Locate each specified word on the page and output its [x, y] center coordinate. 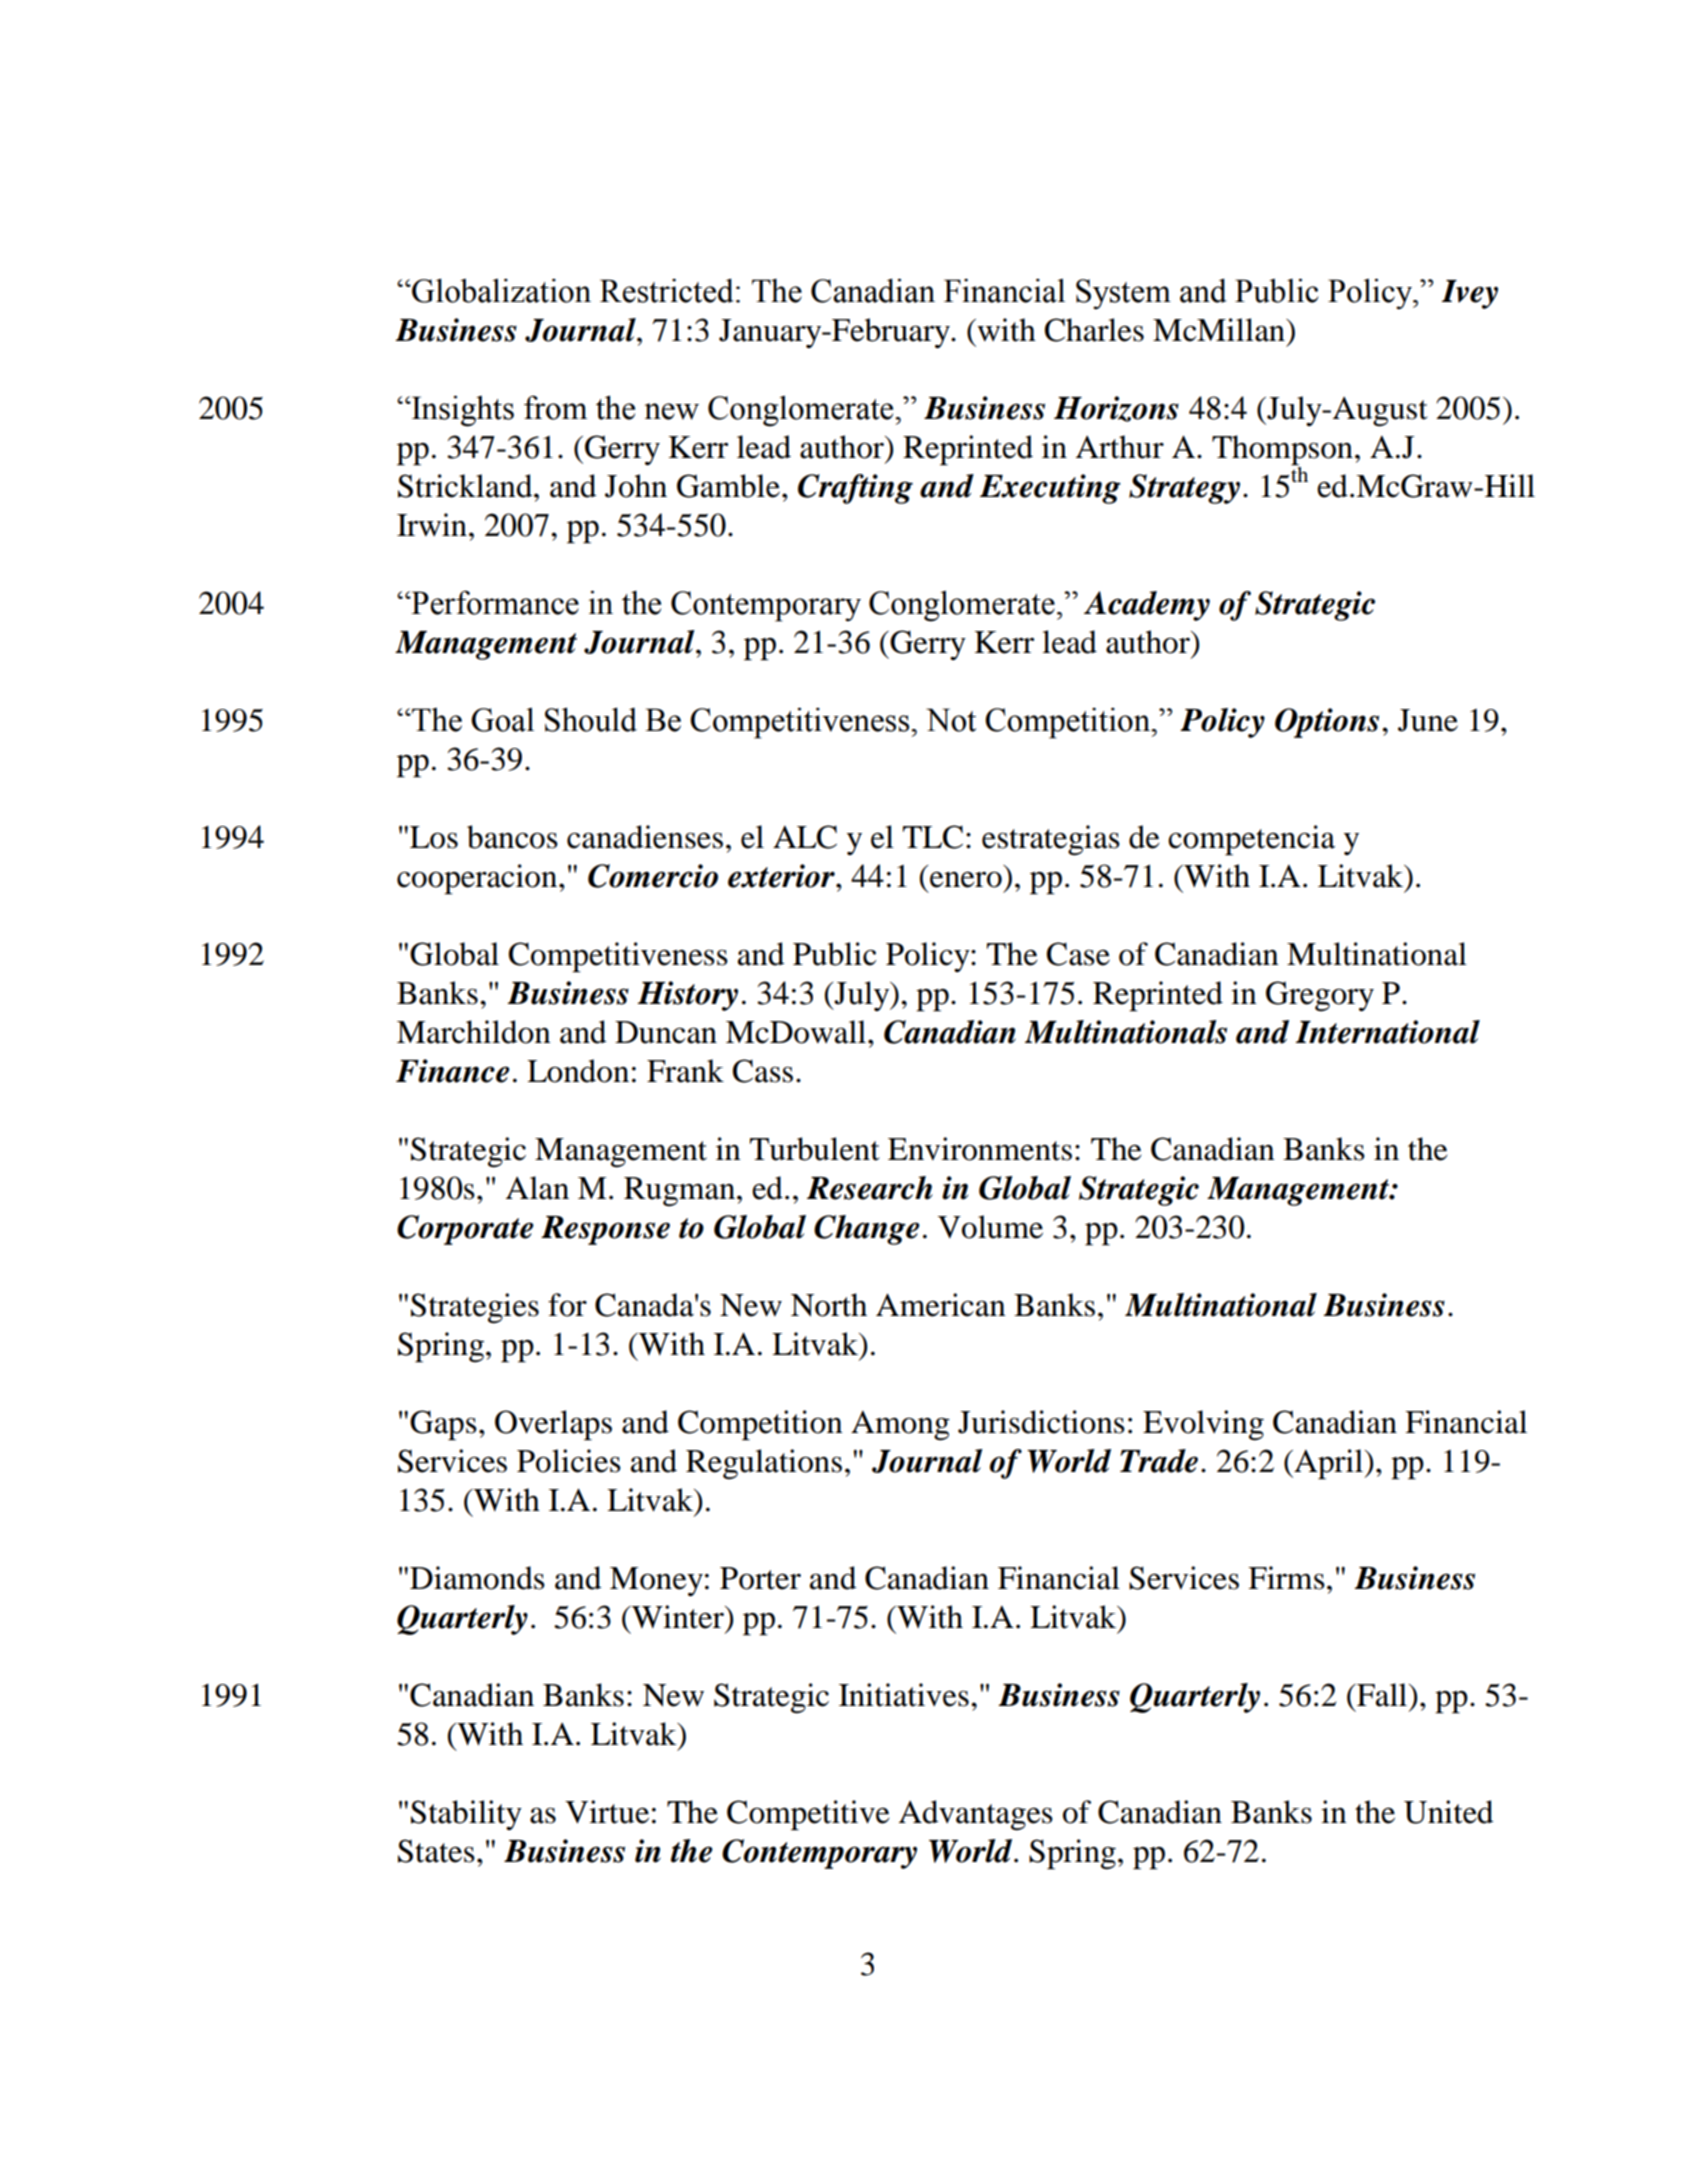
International [1388, 1032]
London [578, 1071]
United [1449, 1812]
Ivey [1470, 294]
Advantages [976, 1815]
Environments [980, 1149]
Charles [1094, 330]
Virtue [607, 1812]
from [555, 407]
